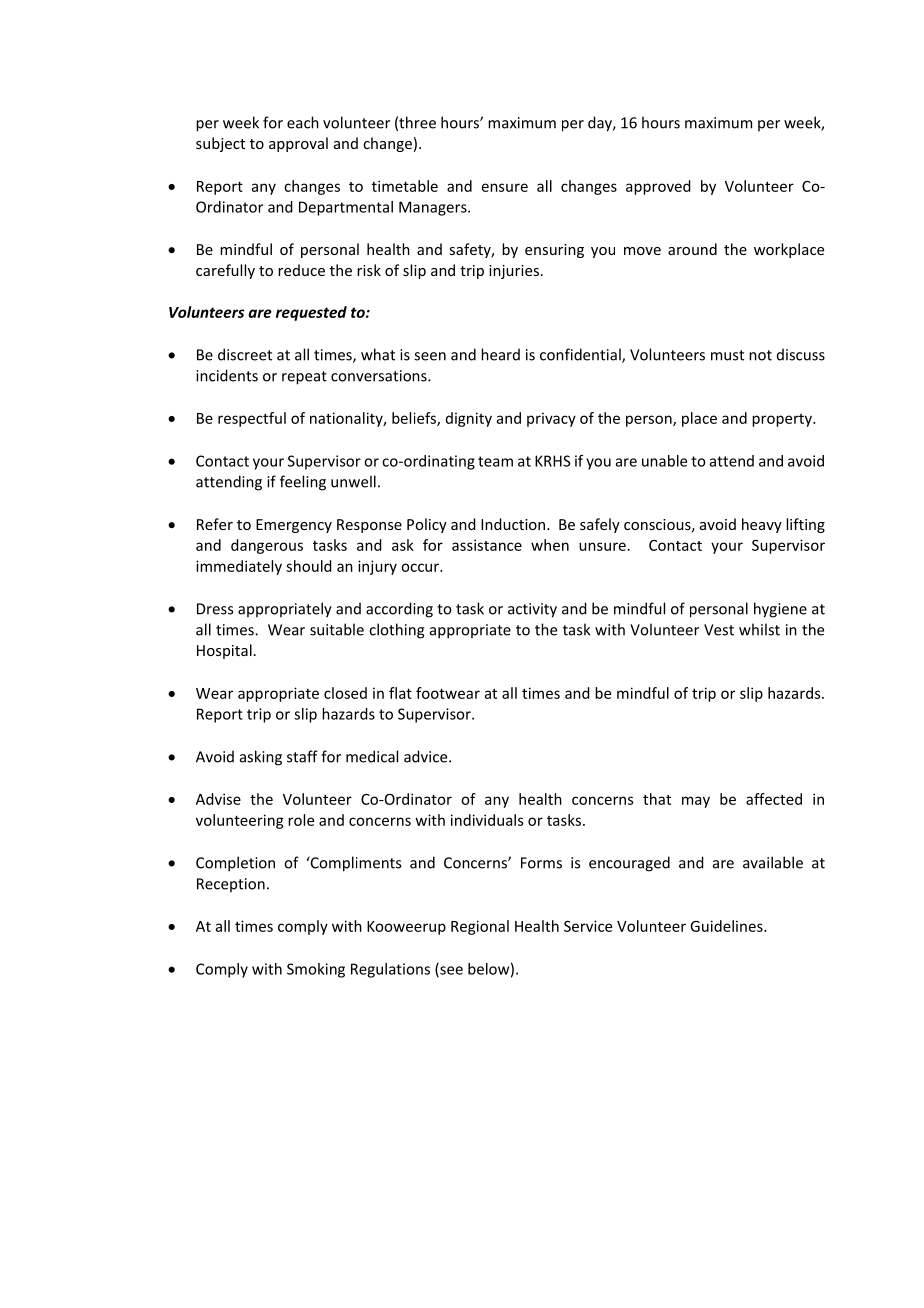 The width and height of the screenshot is (924, 1308). I want to click on Smoking, so click(316, 970).
